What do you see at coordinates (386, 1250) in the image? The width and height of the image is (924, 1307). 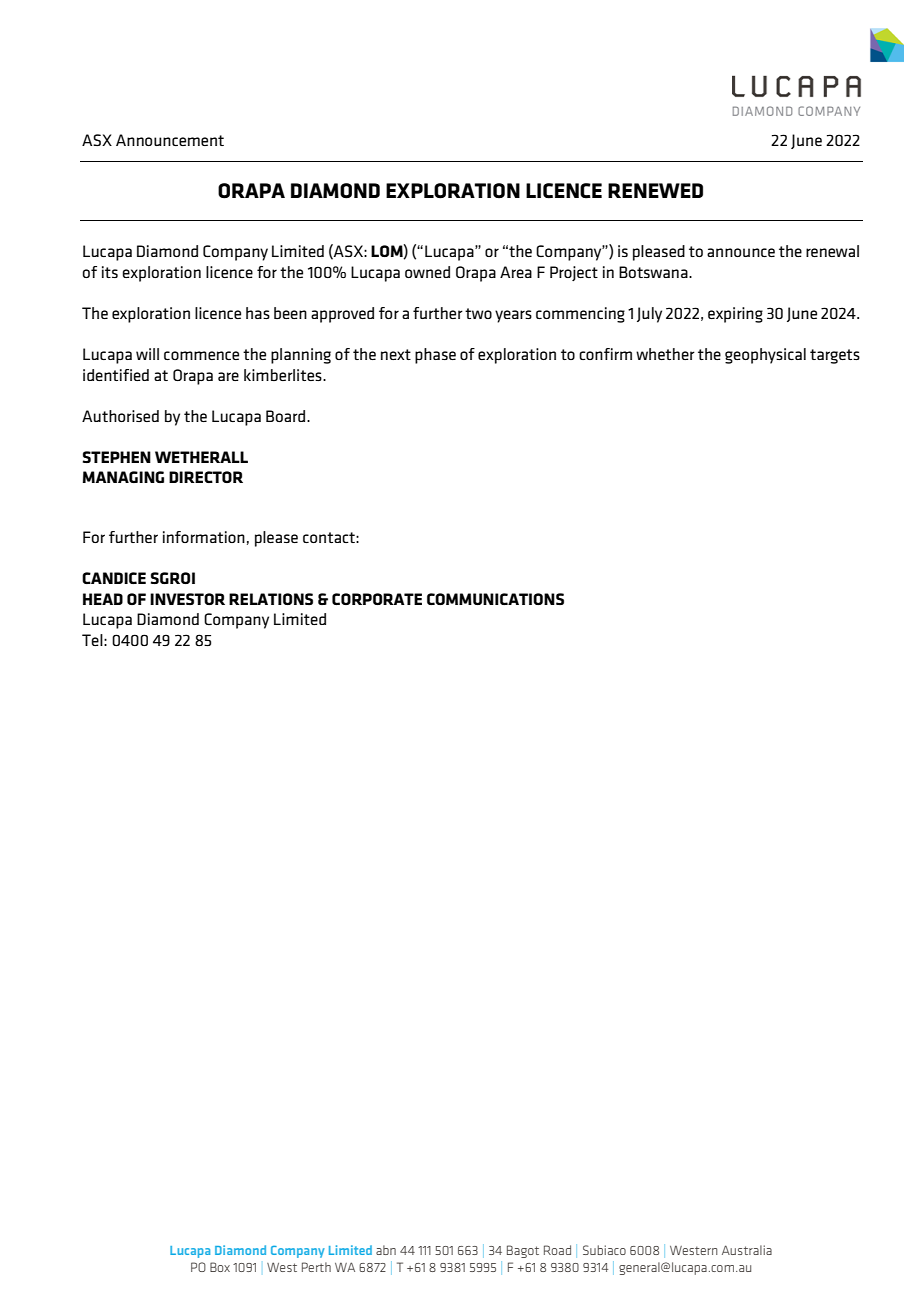 I see `abn` at bounding box center [386, 1250].
